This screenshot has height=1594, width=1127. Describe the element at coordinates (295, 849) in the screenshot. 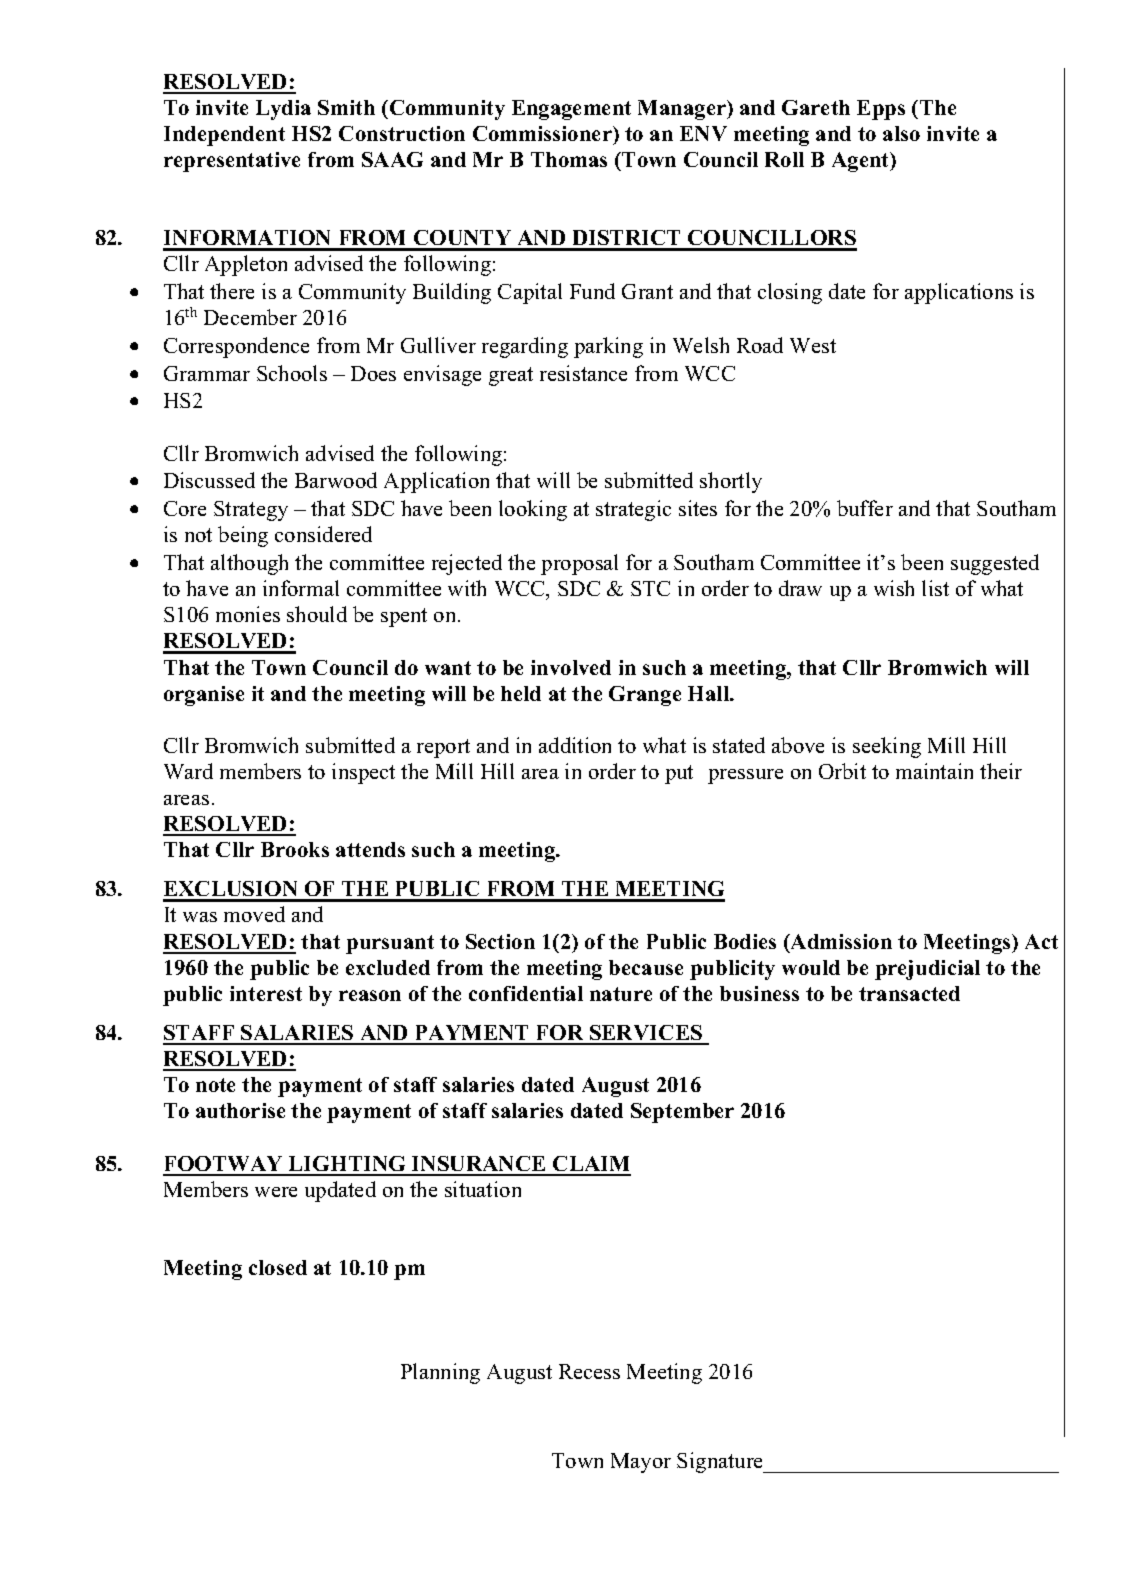

I see `Brooks` at that location.
